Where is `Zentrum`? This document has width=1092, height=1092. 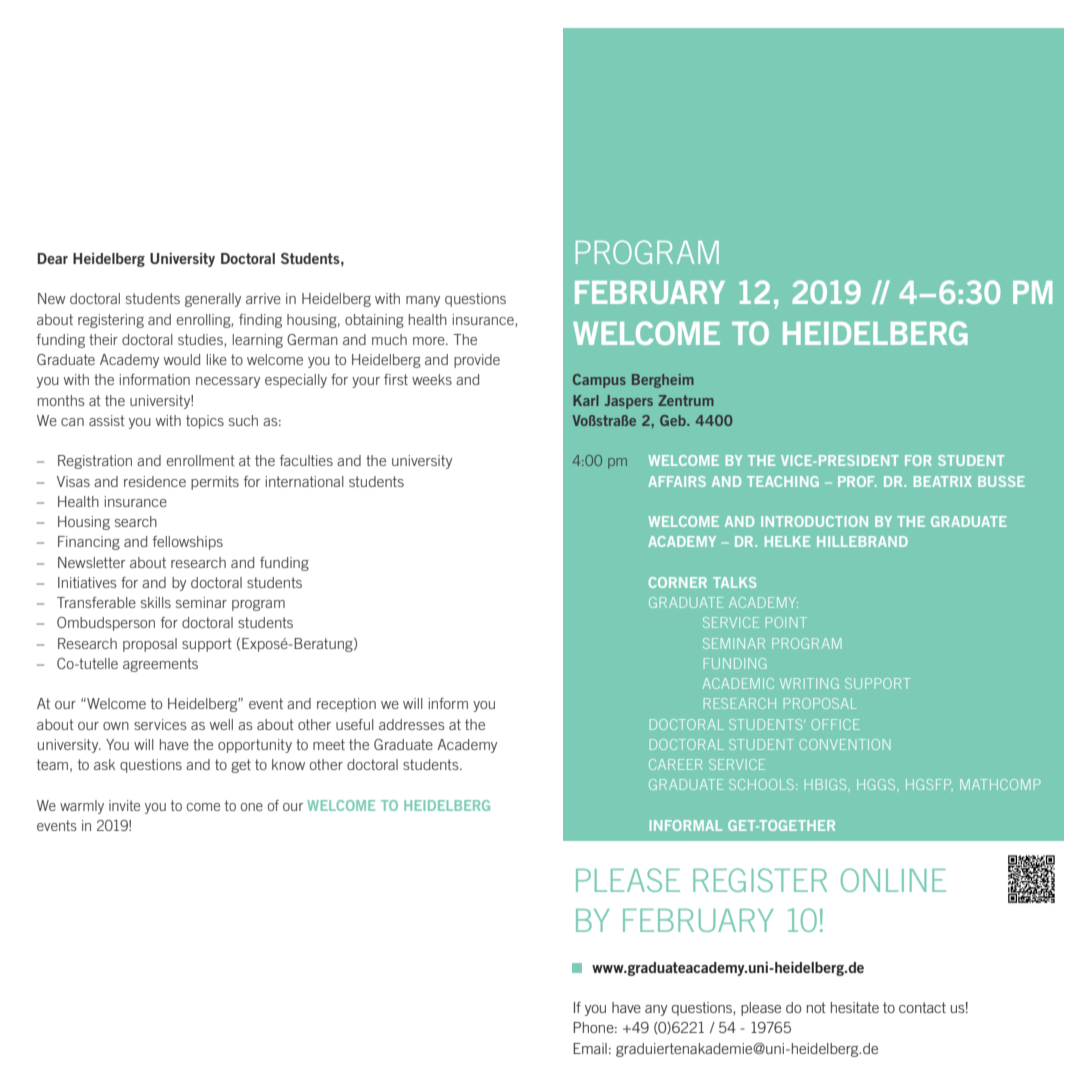 Zentrum is located at coordinates (686, 400).
